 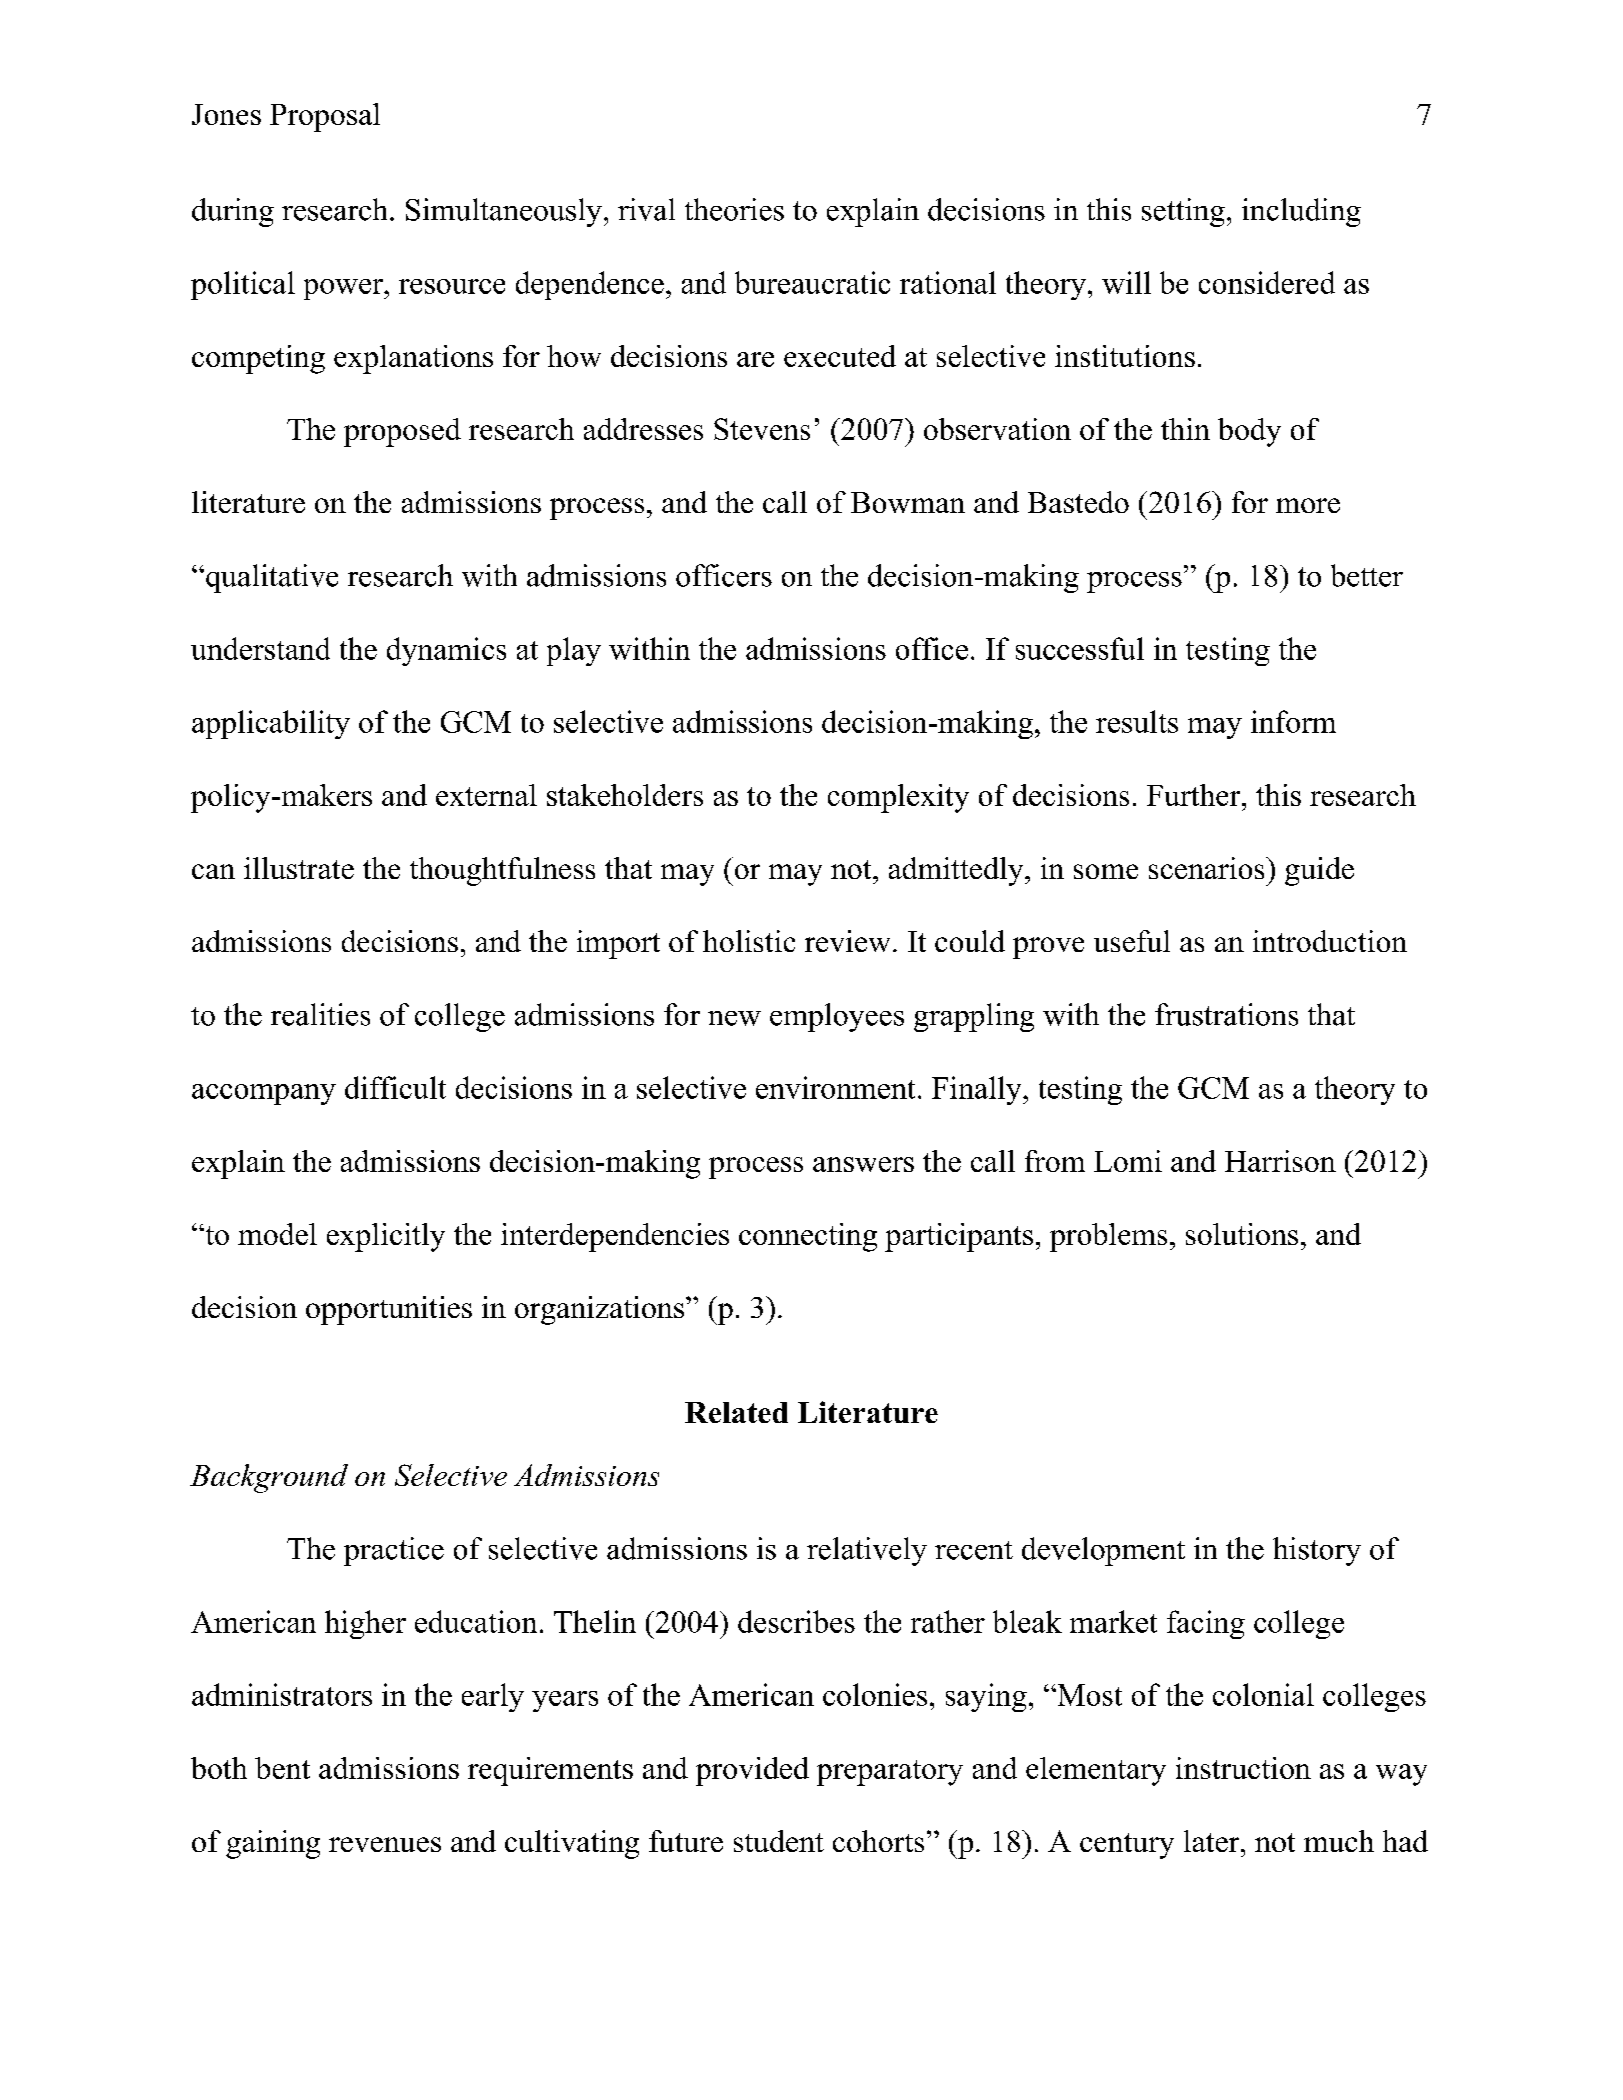 I want to click on theories, so click(x=734, y=209).
